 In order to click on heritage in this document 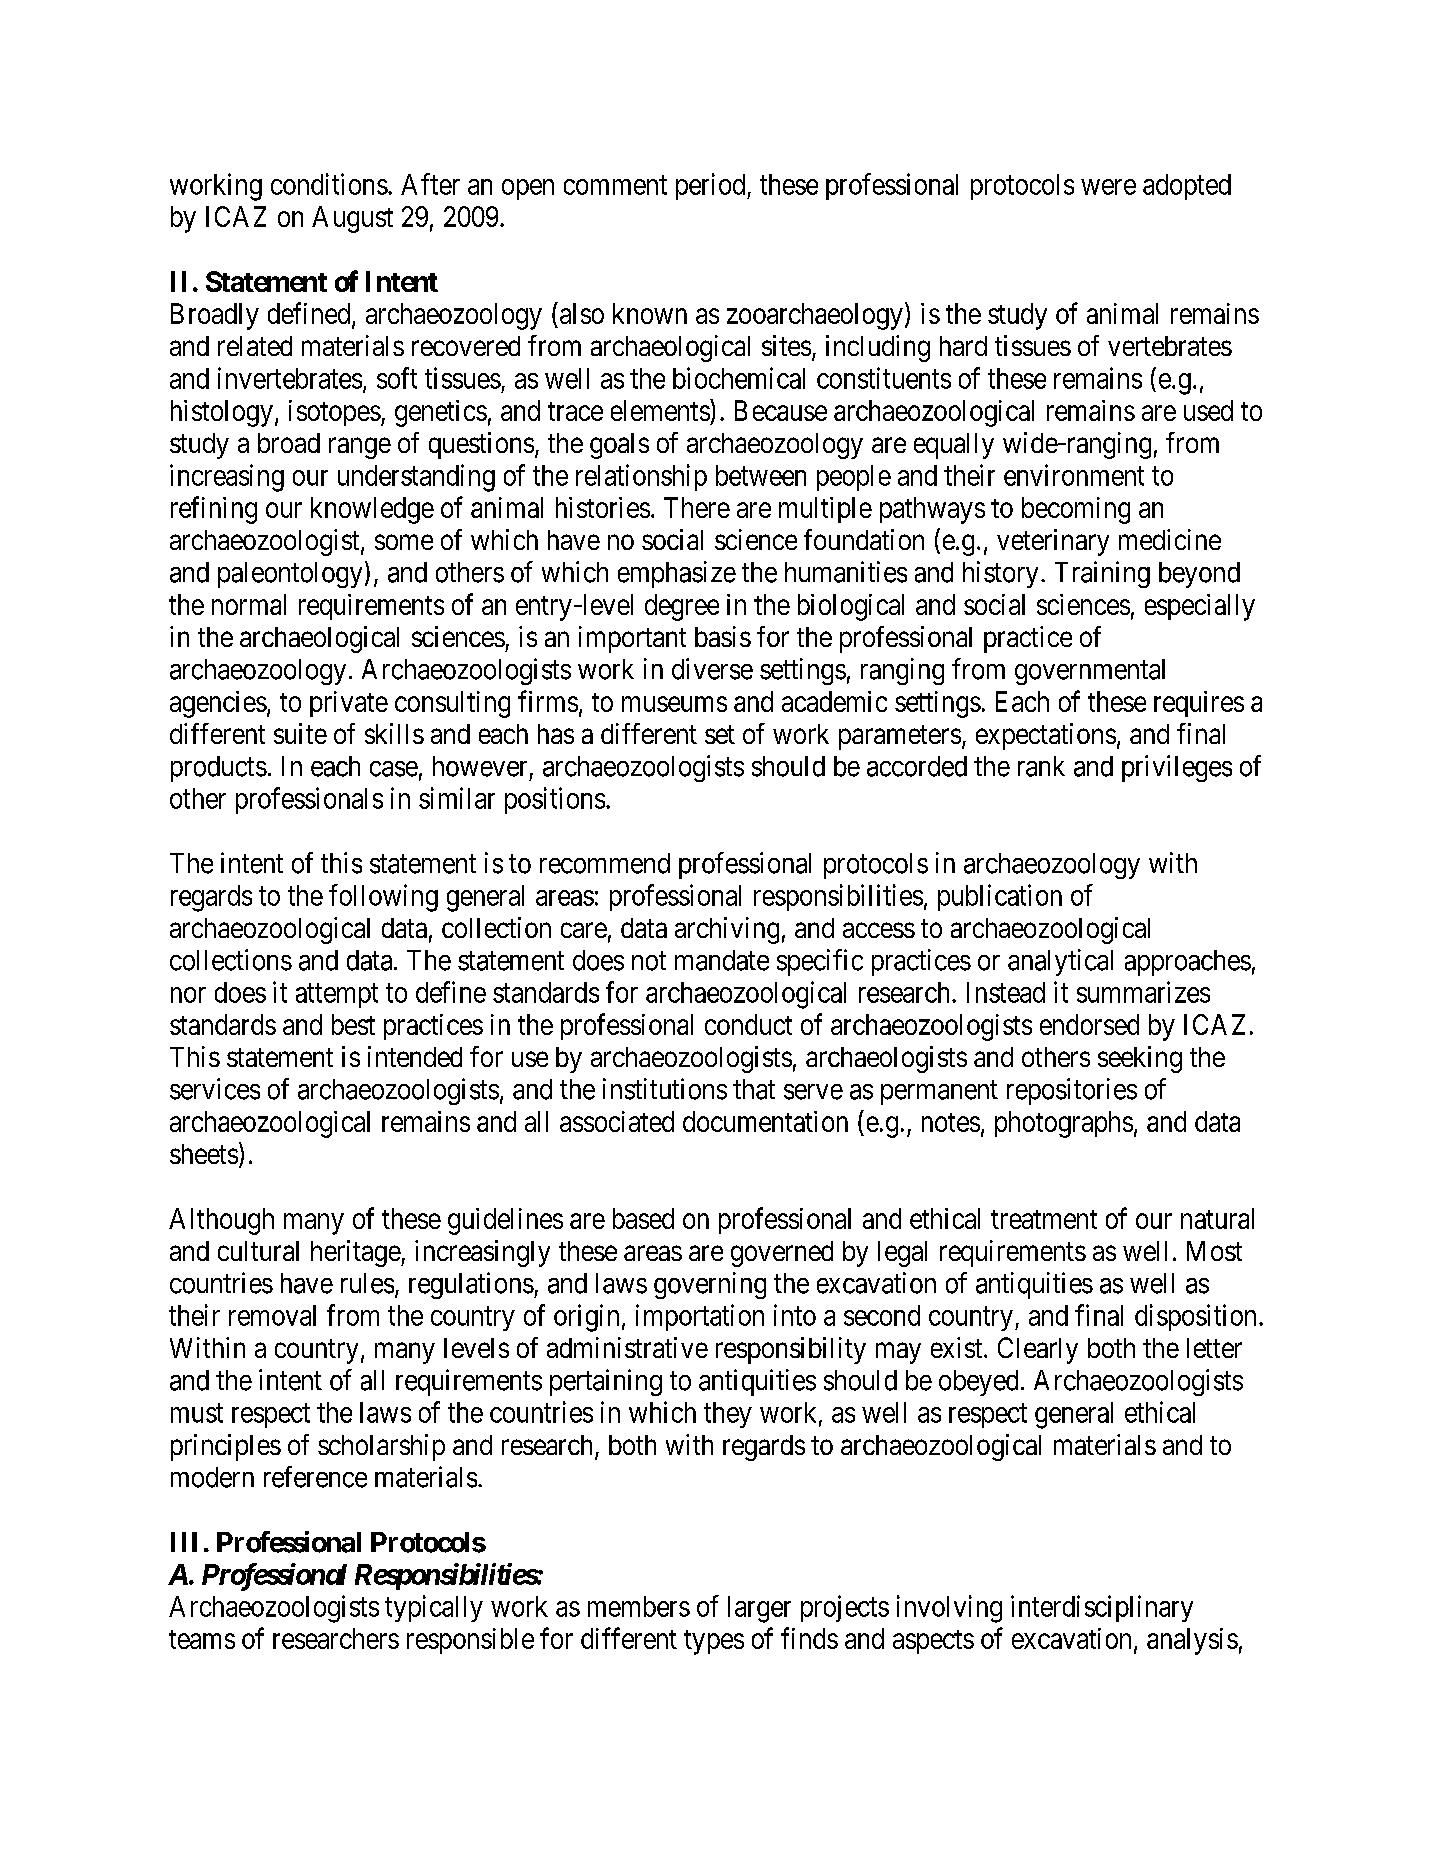, I will do `click(356, 1253)`.
